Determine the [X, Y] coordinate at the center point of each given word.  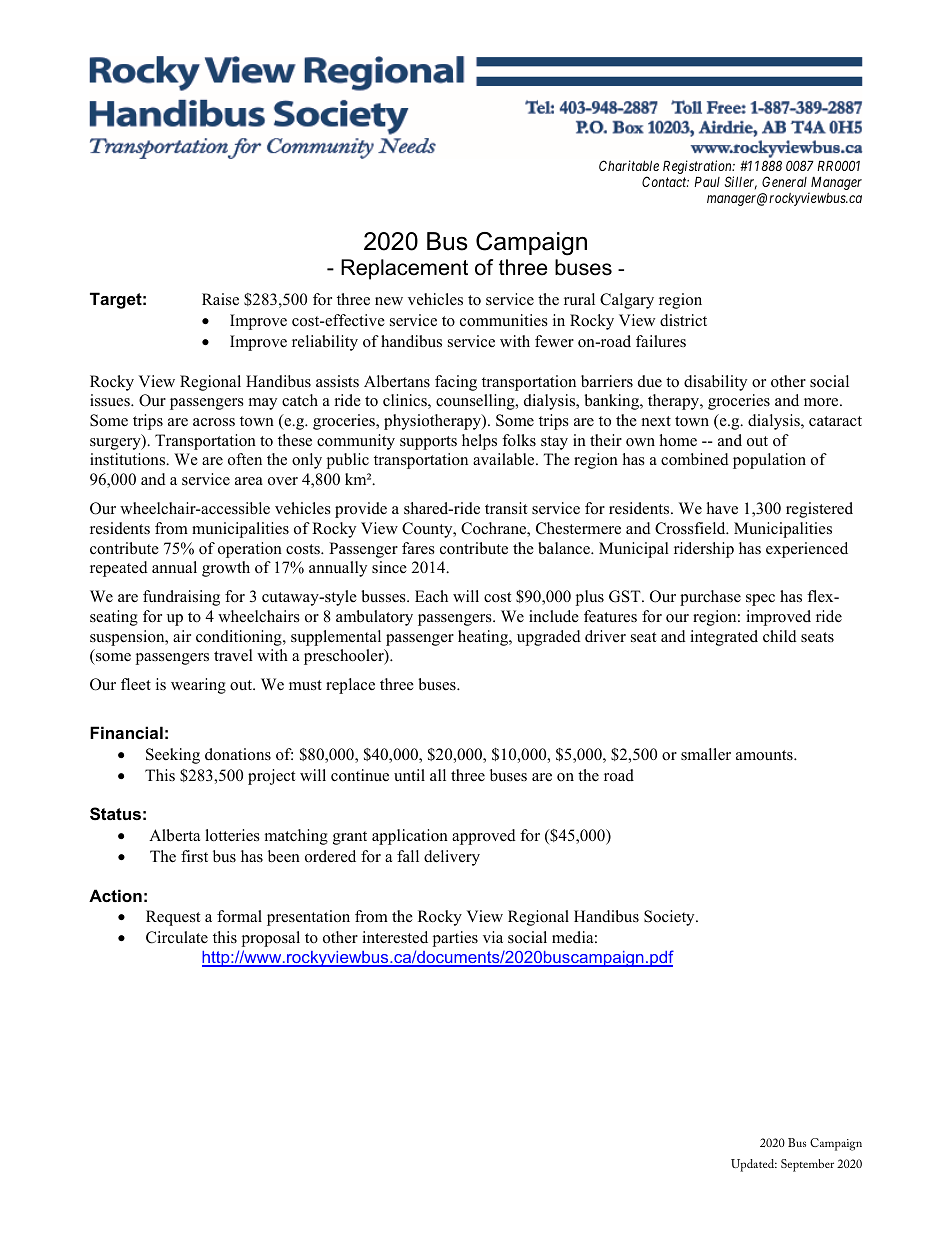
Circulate [177, 937]
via [493, 937]
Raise [220, 299]
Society [670, 918]
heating [484, 638]
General [784, 181]
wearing [198, 686]
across [214, 422]
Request [173, 918]
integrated [724, 638]
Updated [754, 1165]
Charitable [629, 165]
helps [479, 442]
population [769, 461]
